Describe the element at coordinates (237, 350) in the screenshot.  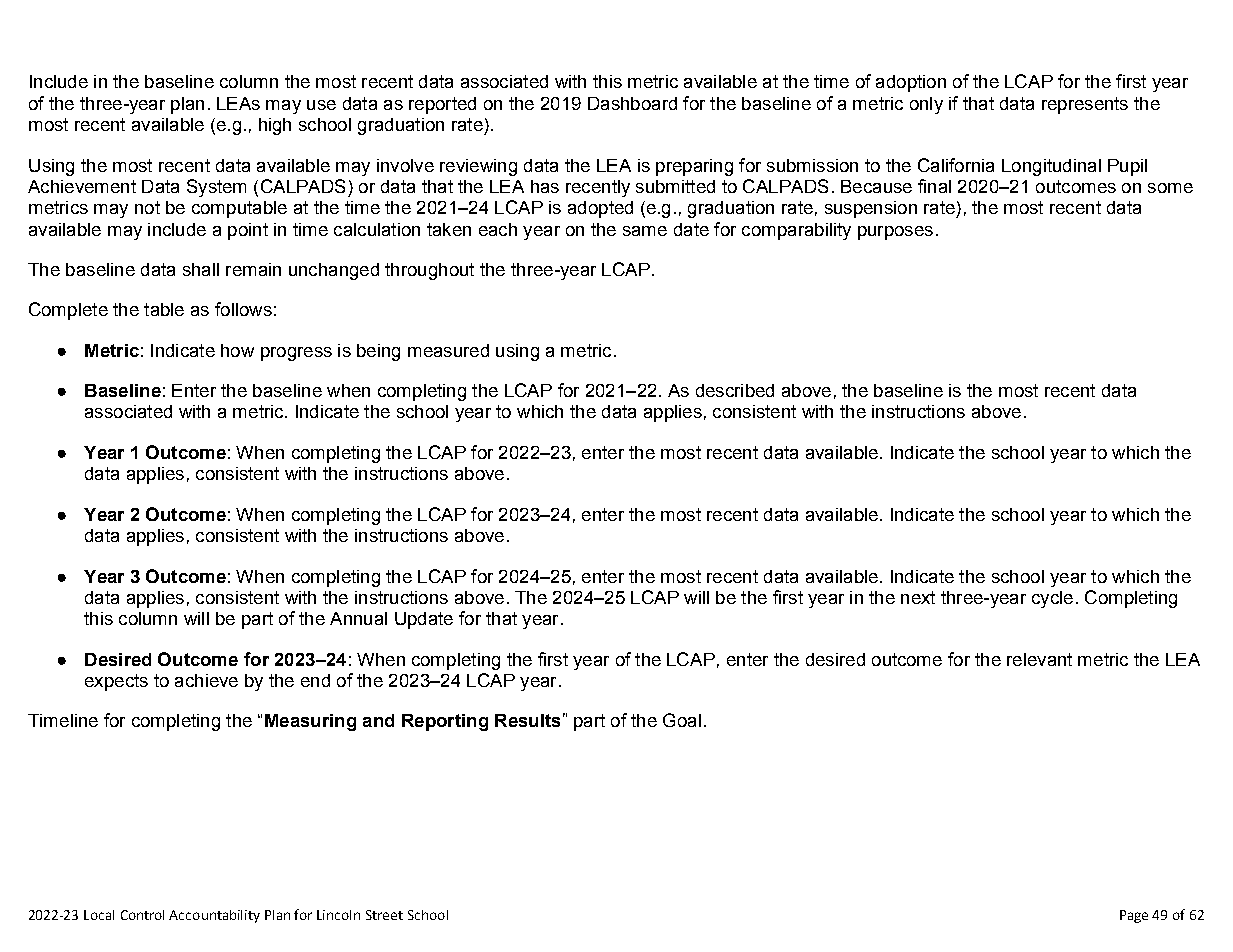
I see `how` at that location.
